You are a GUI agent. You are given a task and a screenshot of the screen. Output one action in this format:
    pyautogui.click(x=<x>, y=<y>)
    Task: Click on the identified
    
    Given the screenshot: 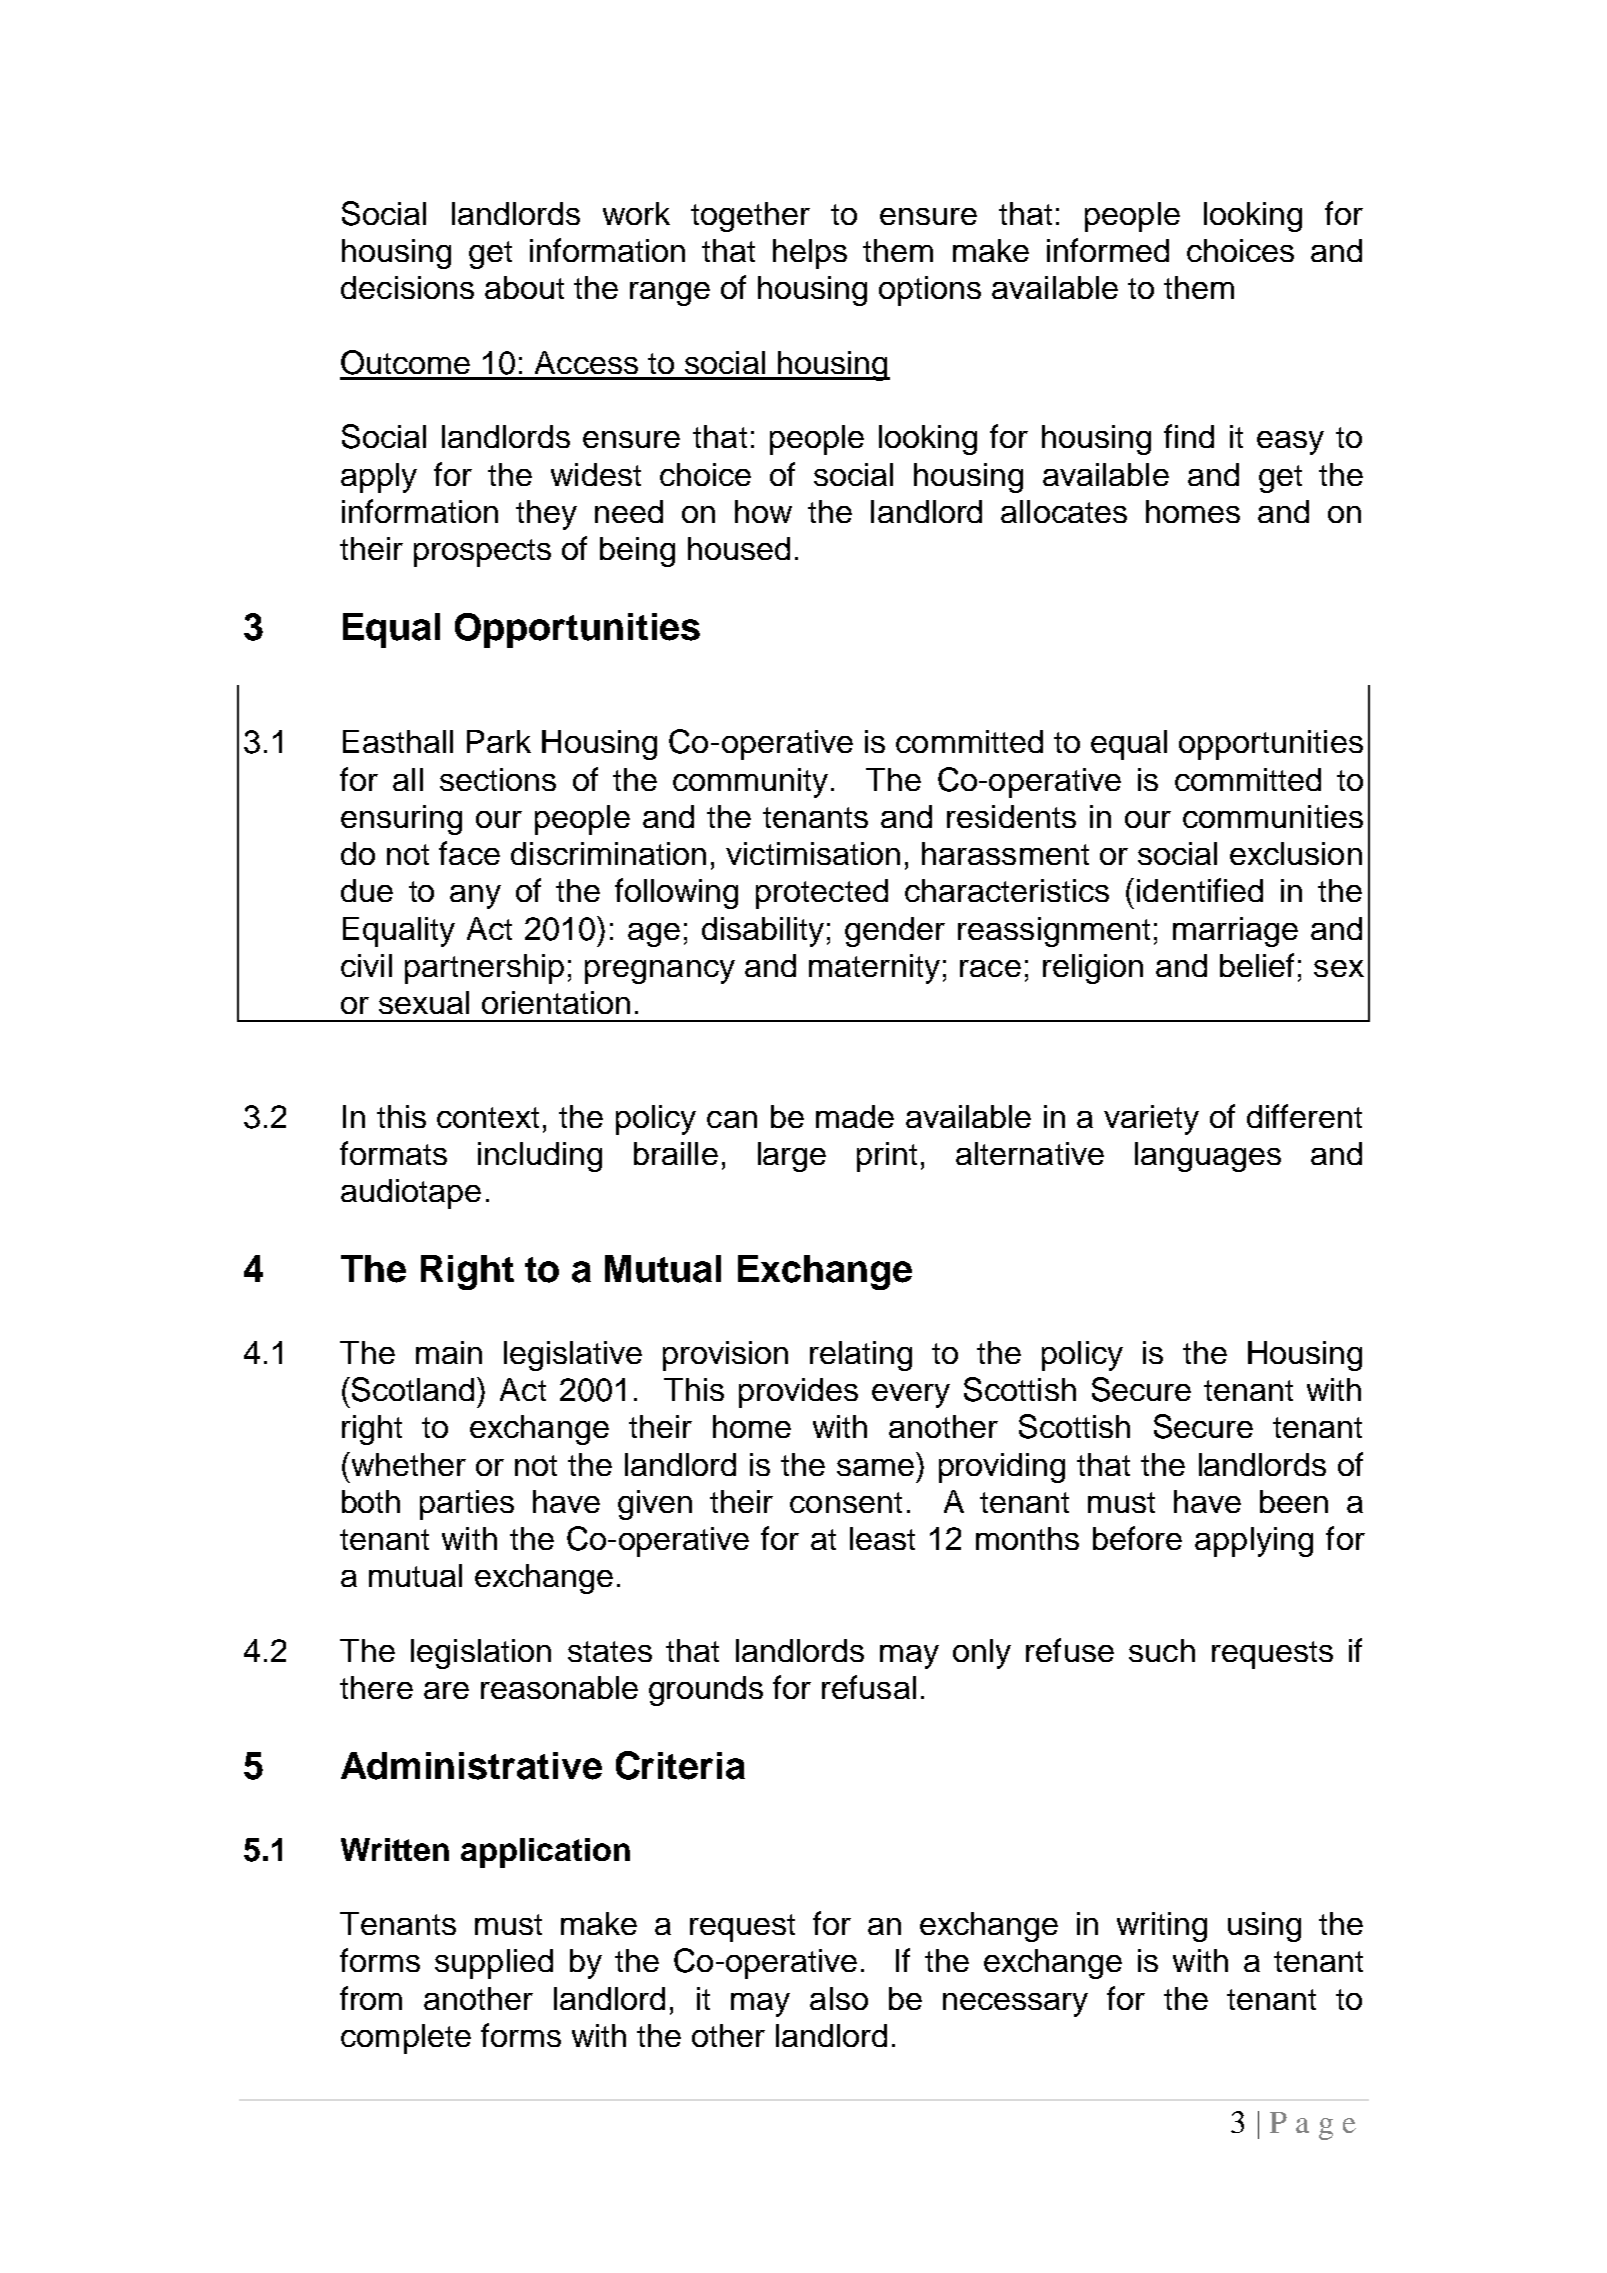 What is the action you would take?
    pyautogui.click(x=1200, y=890)
